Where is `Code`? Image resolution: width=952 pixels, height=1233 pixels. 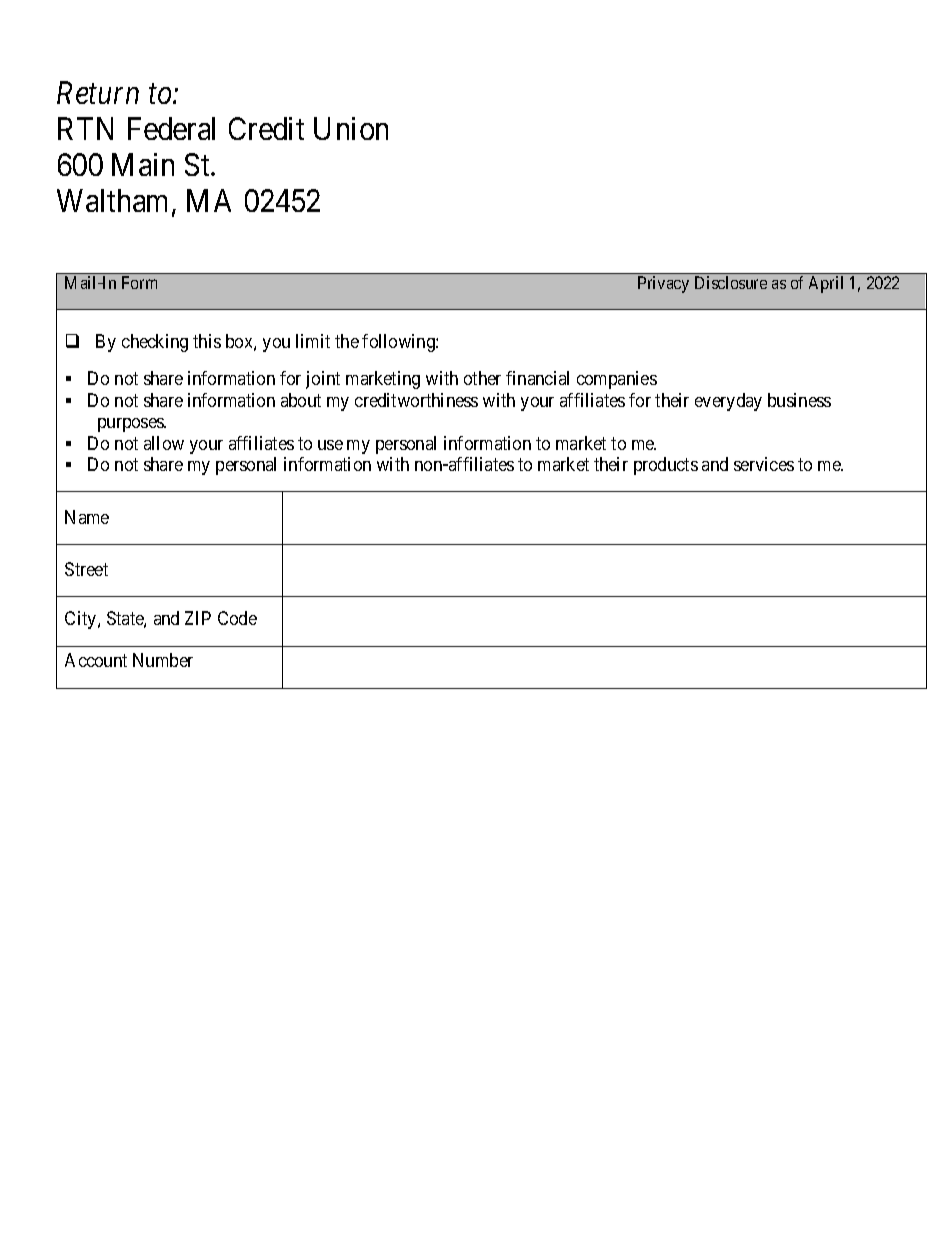 Code is located at coordinates (237, 618).
